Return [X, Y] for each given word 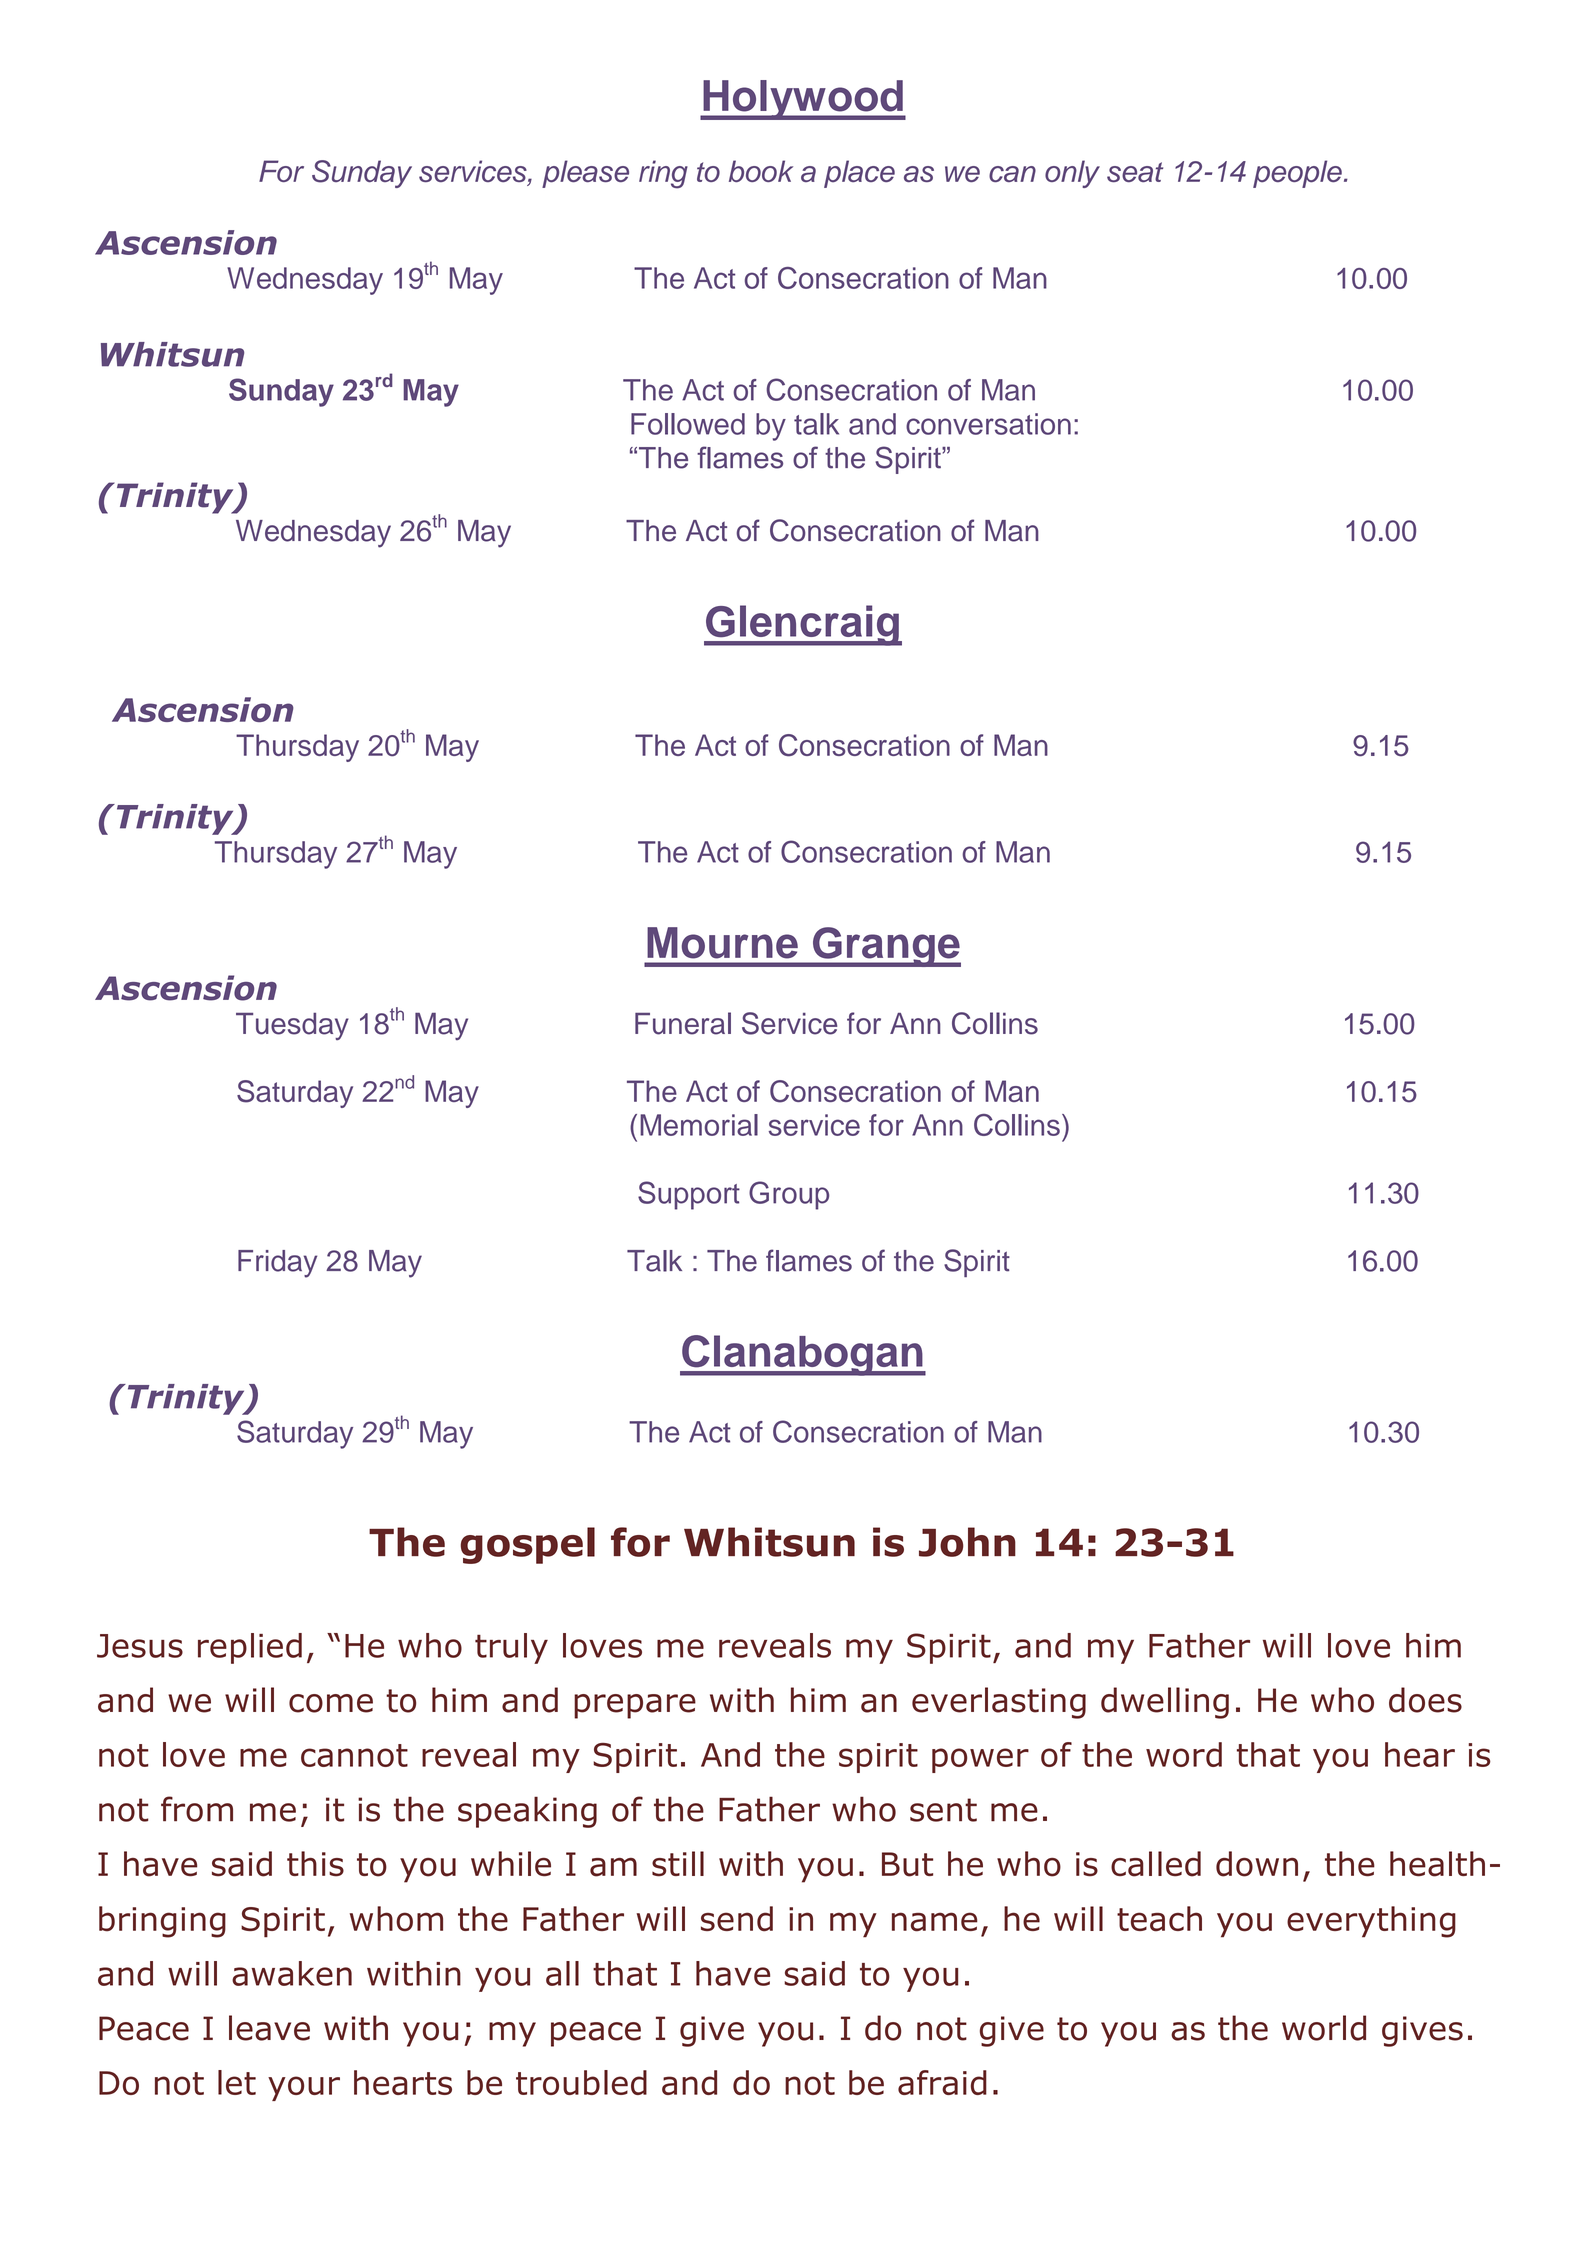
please [585, 174]
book [761, 171]
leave [269, 2028]
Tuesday [292, 1026]
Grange [885, 947]
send [737, 1919]
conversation [988, 424]
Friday [277, 1264]
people [1297, 174]
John [967, 1542]
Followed [688, 424]
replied [250, 1648]
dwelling [1165, 1703]
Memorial [699, 1125]
